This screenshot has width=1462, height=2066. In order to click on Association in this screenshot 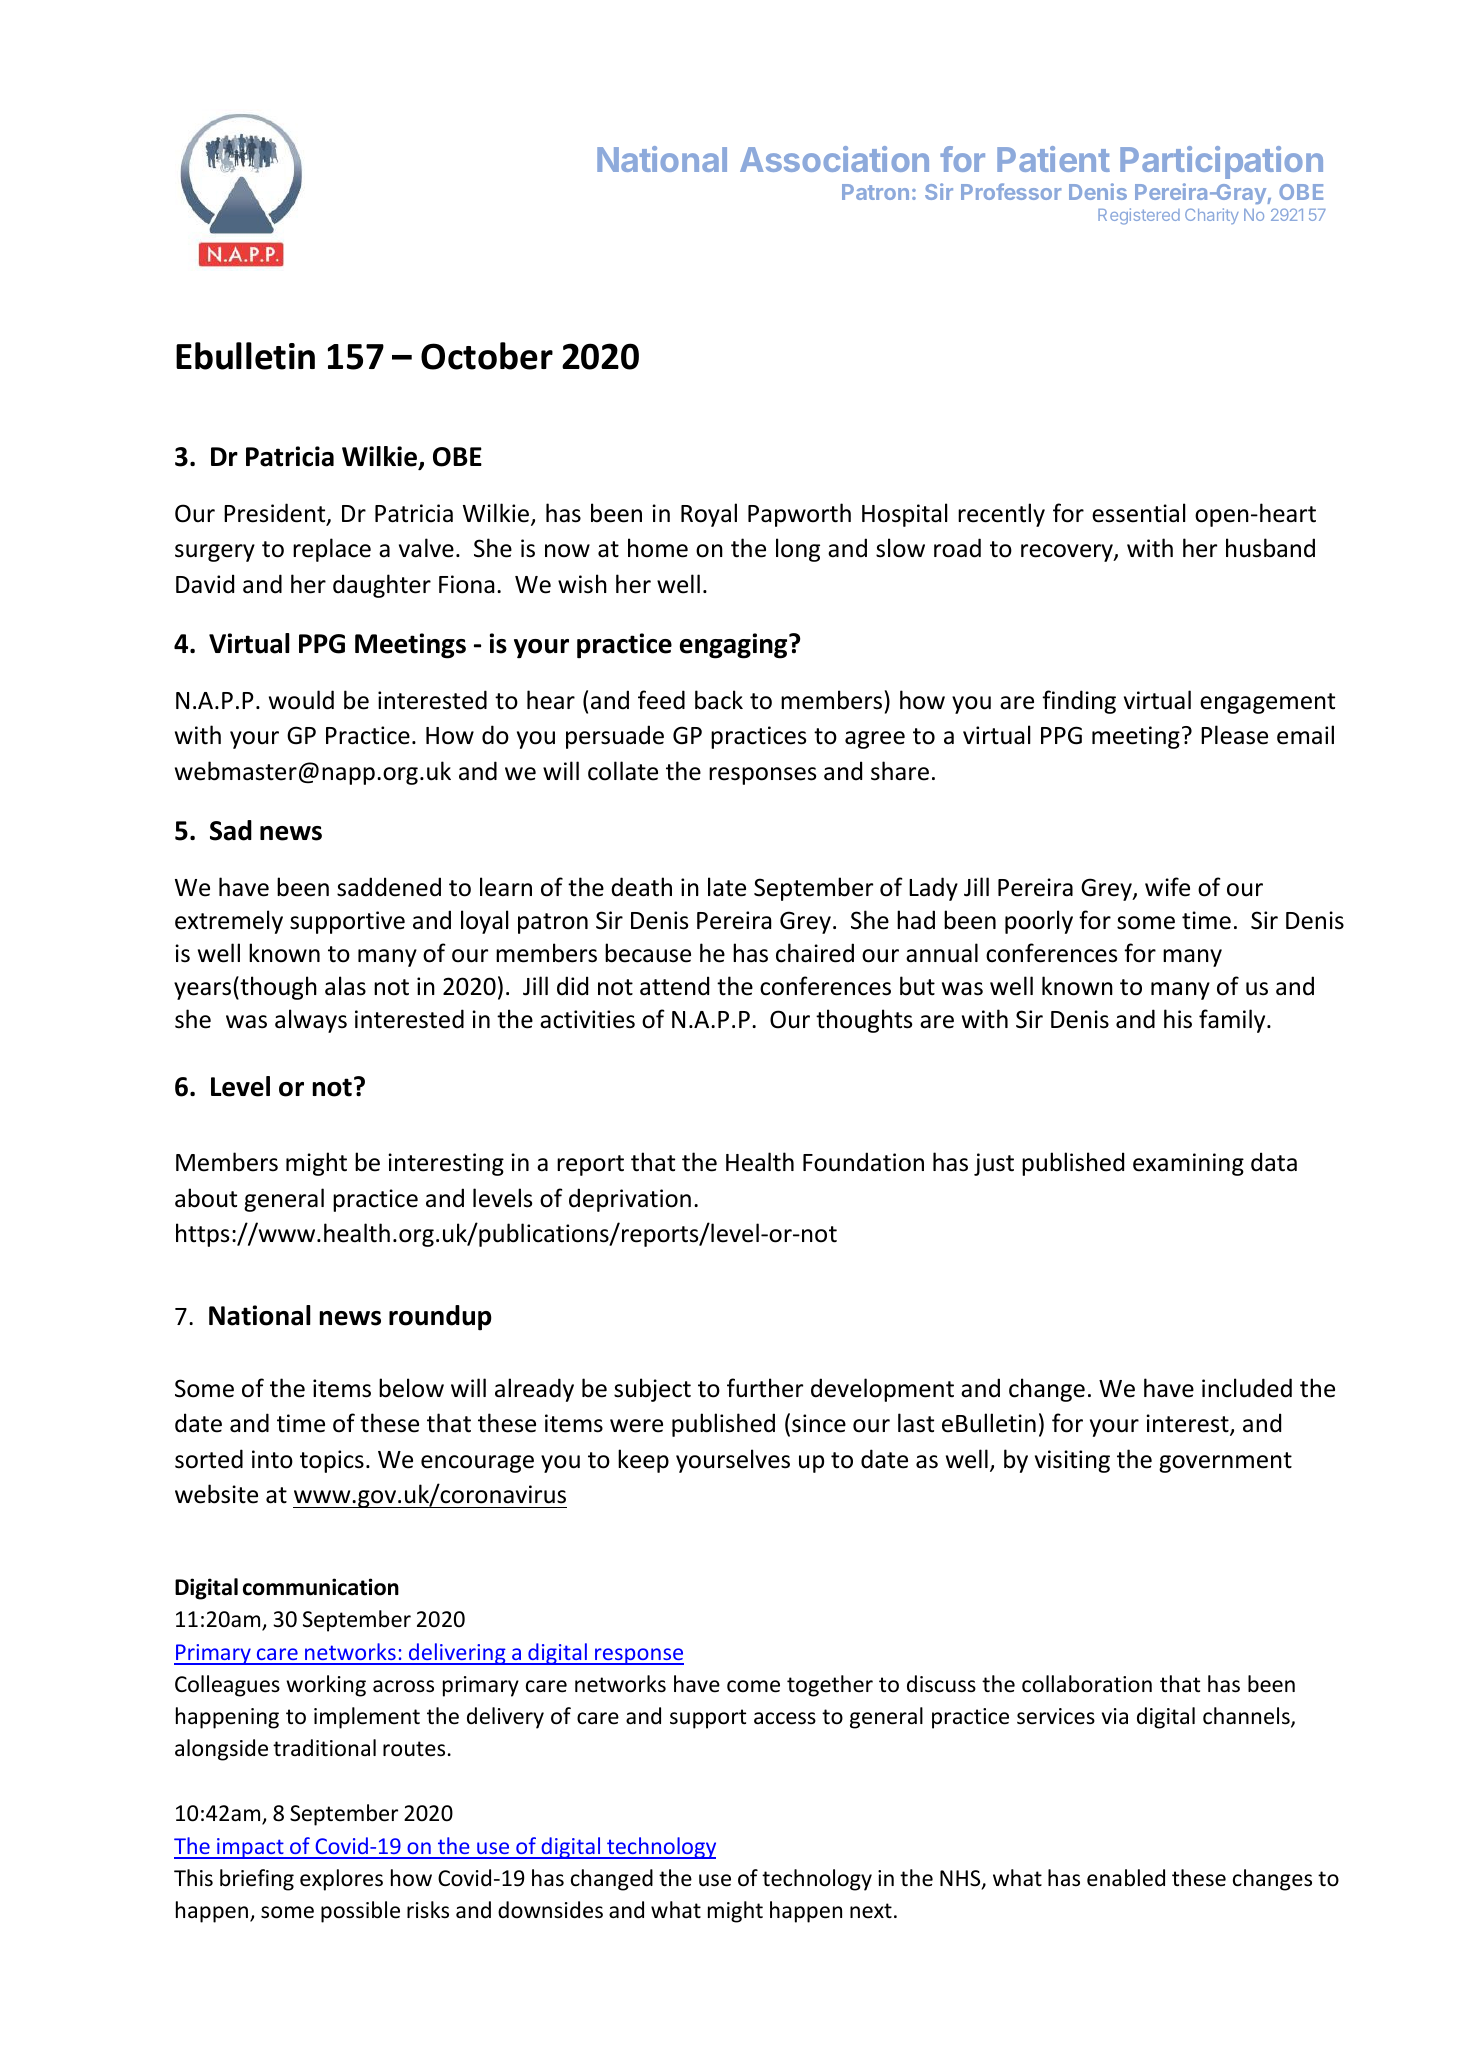, I will do `click(834, 159)`.
